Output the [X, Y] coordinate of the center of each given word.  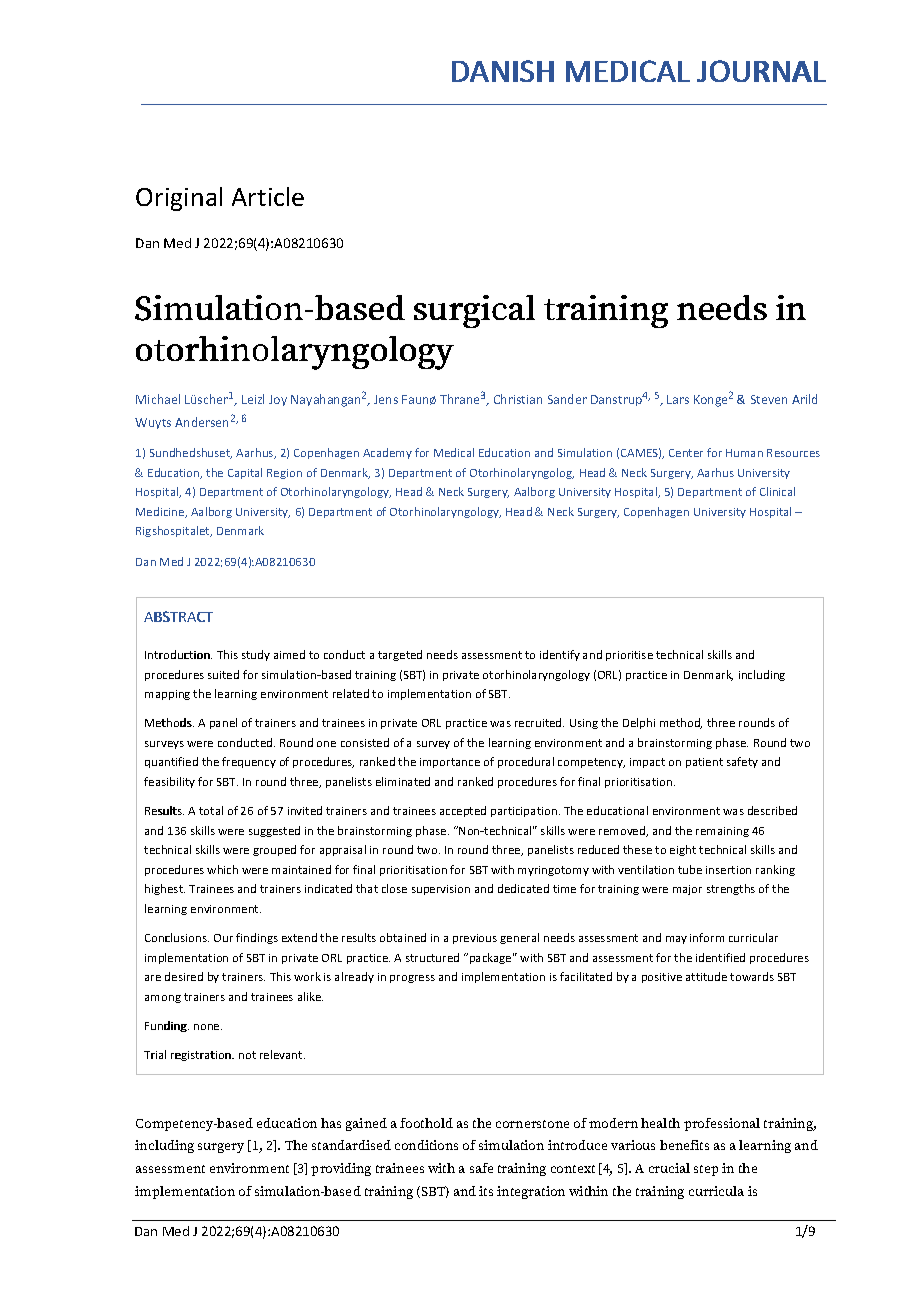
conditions [426, 1145]
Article [268, 196]
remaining [722, 832]
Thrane [459, 399]
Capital [245, 473]
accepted [463, 811]
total [211, 810]
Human [744, 453]
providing [341, 1169]
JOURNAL [761, 71]
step [706, 1170]
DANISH [503, 71]
